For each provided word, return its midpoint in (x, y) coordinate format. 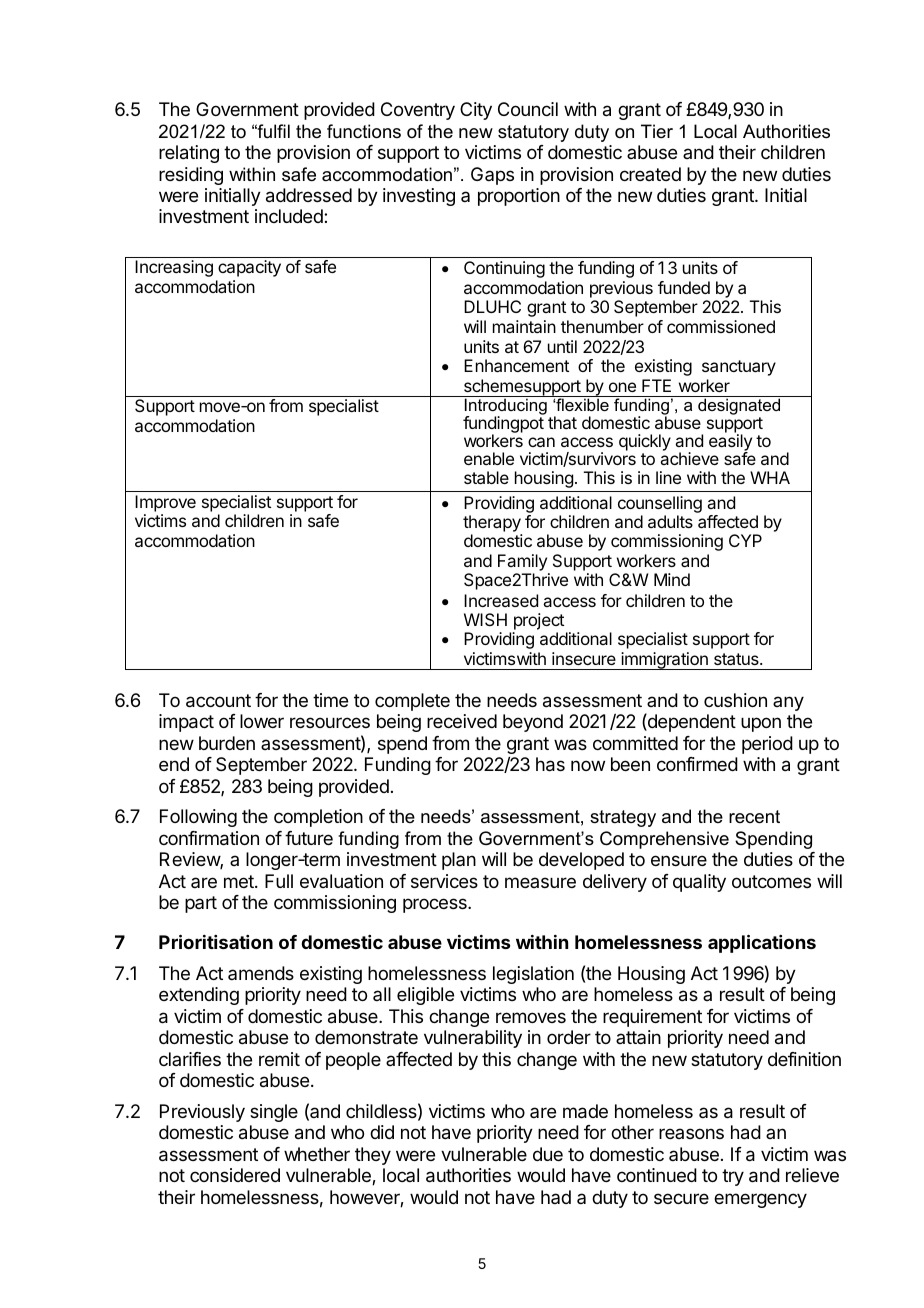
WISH (485, 619)
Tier (657, 131)
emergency (760, 1200)
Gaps (492, 176)
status (737, 659)
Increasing (174, 268)
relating (189, 154)
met (240, 881)
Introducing (505, 406)
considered (235, 1175)
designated (739, 405)
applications (762, 943)
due (548, 1154)
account (218, 701)
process (436, 905)
